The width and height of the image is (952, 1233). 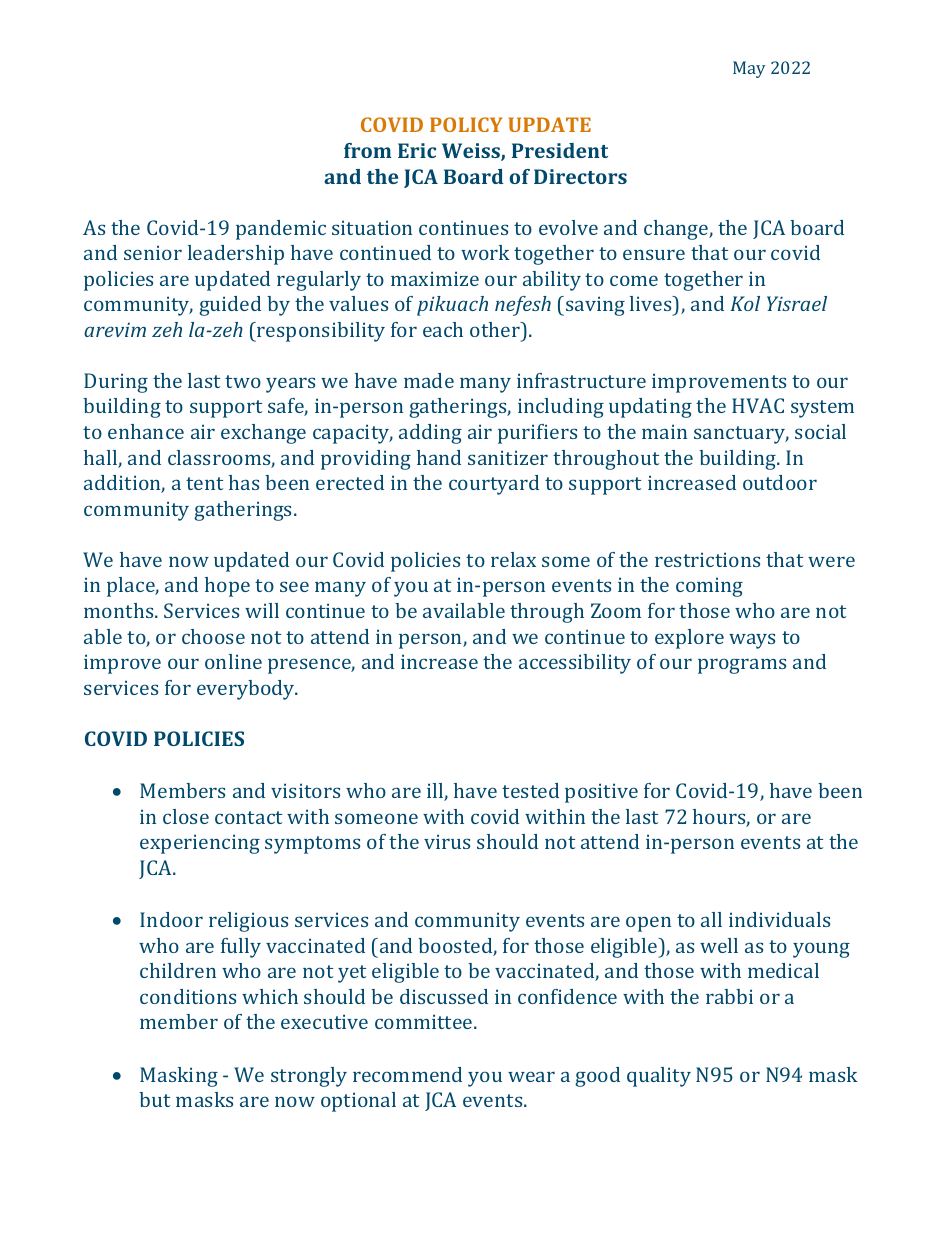 I want to click on Kol, so click(x=745, y=303).
